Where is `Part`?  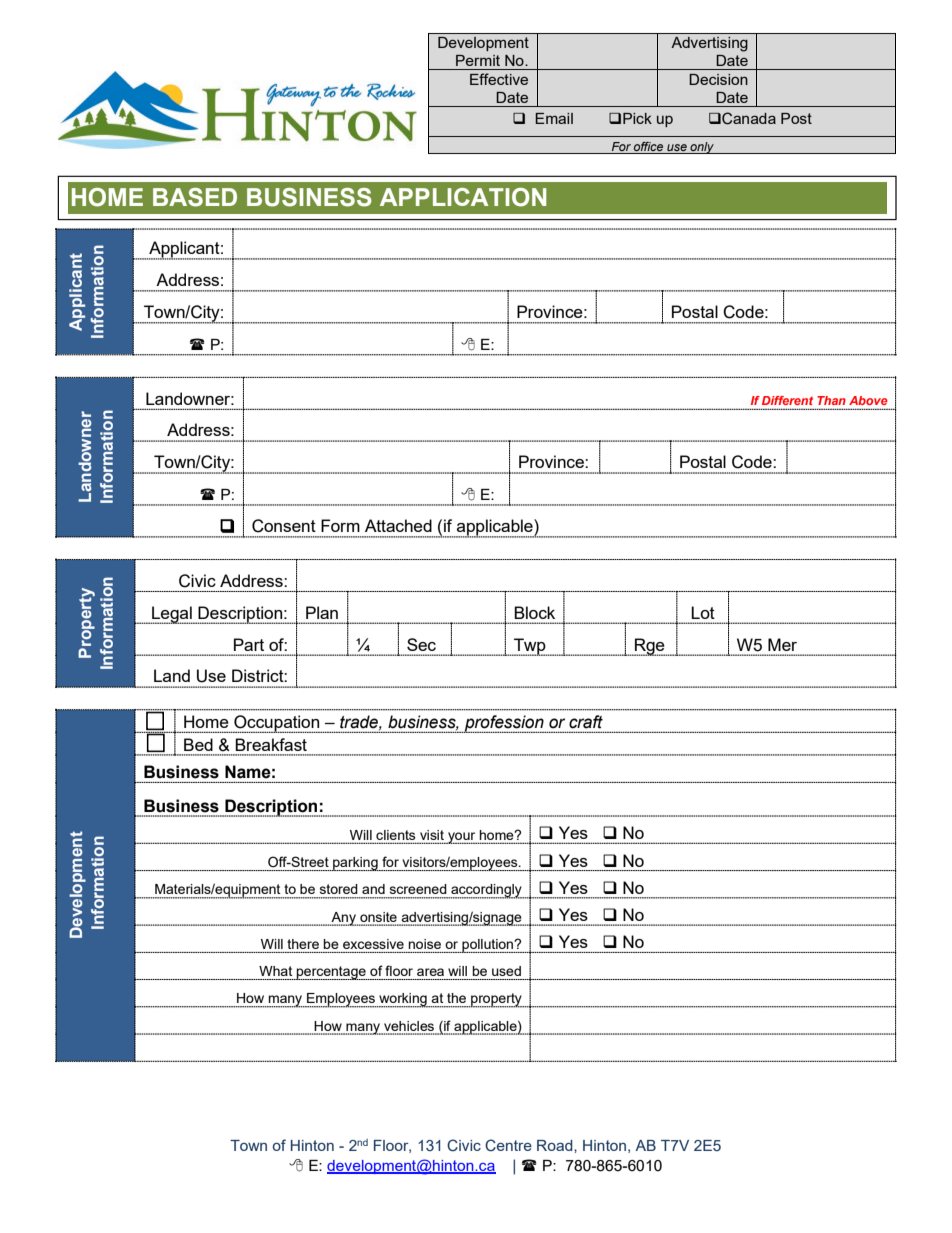 Part is located at coordinates (249, 644).
